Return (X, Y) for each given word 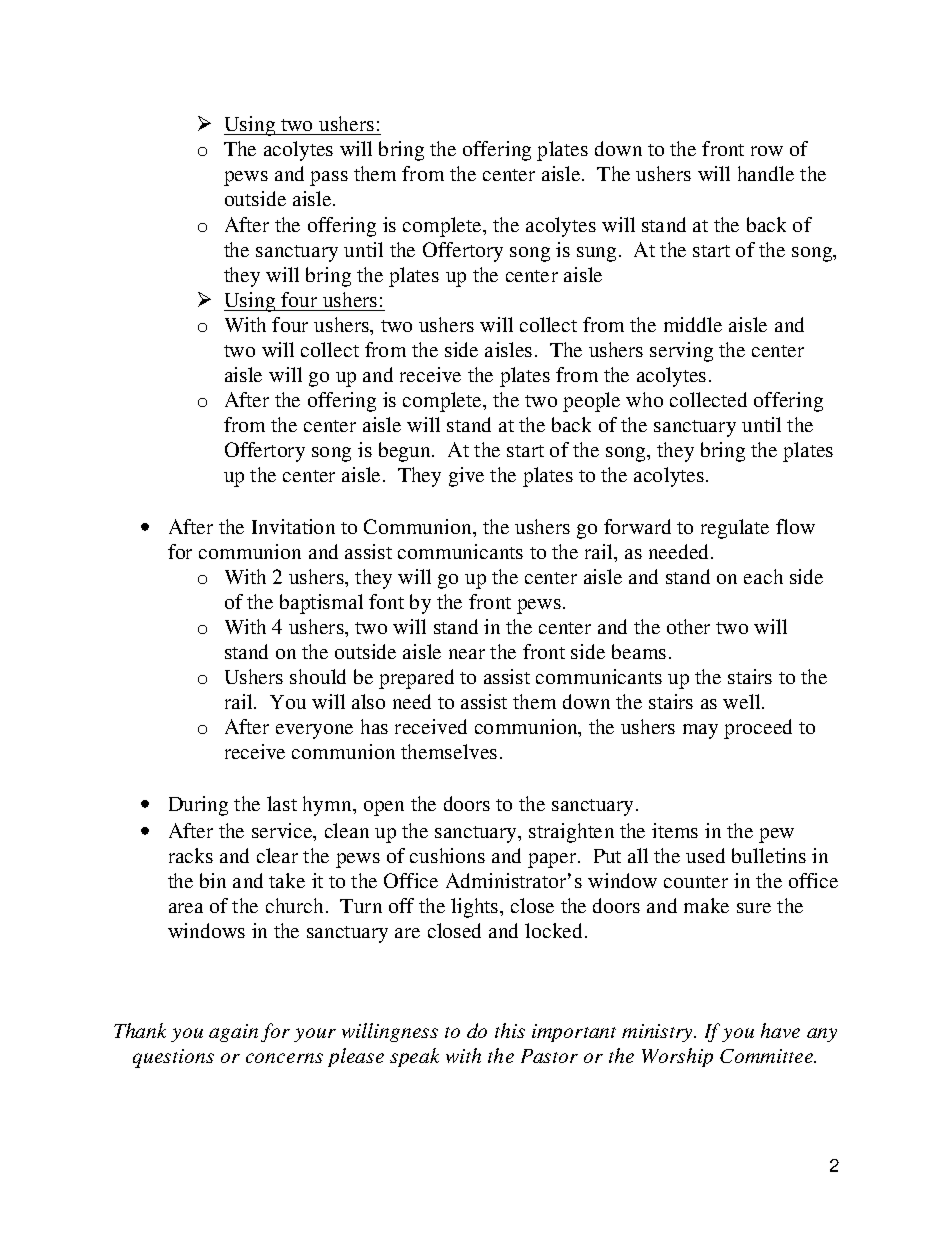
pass (329, 178)
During (198, 806)
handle (766, 173)
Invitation (293, 526)
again (233, 1033)
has (374, 726)
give (466, 477)
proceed (758, 729)
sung (596, 254)
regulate (735, 529)
